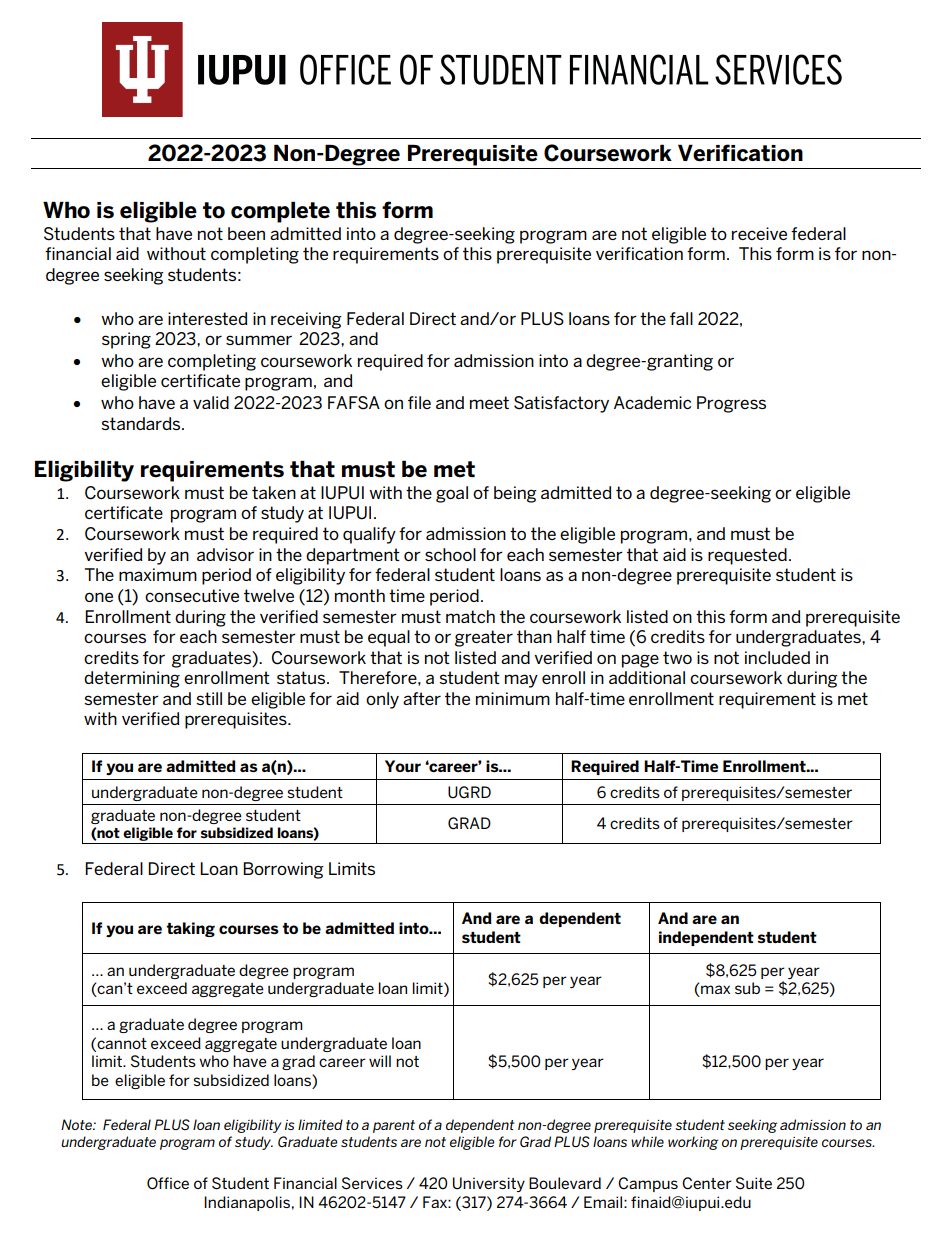 The image size is (952, 1233). Describe the element at coordinates (246, 233) in the screenshot. I see `been` at that location.
